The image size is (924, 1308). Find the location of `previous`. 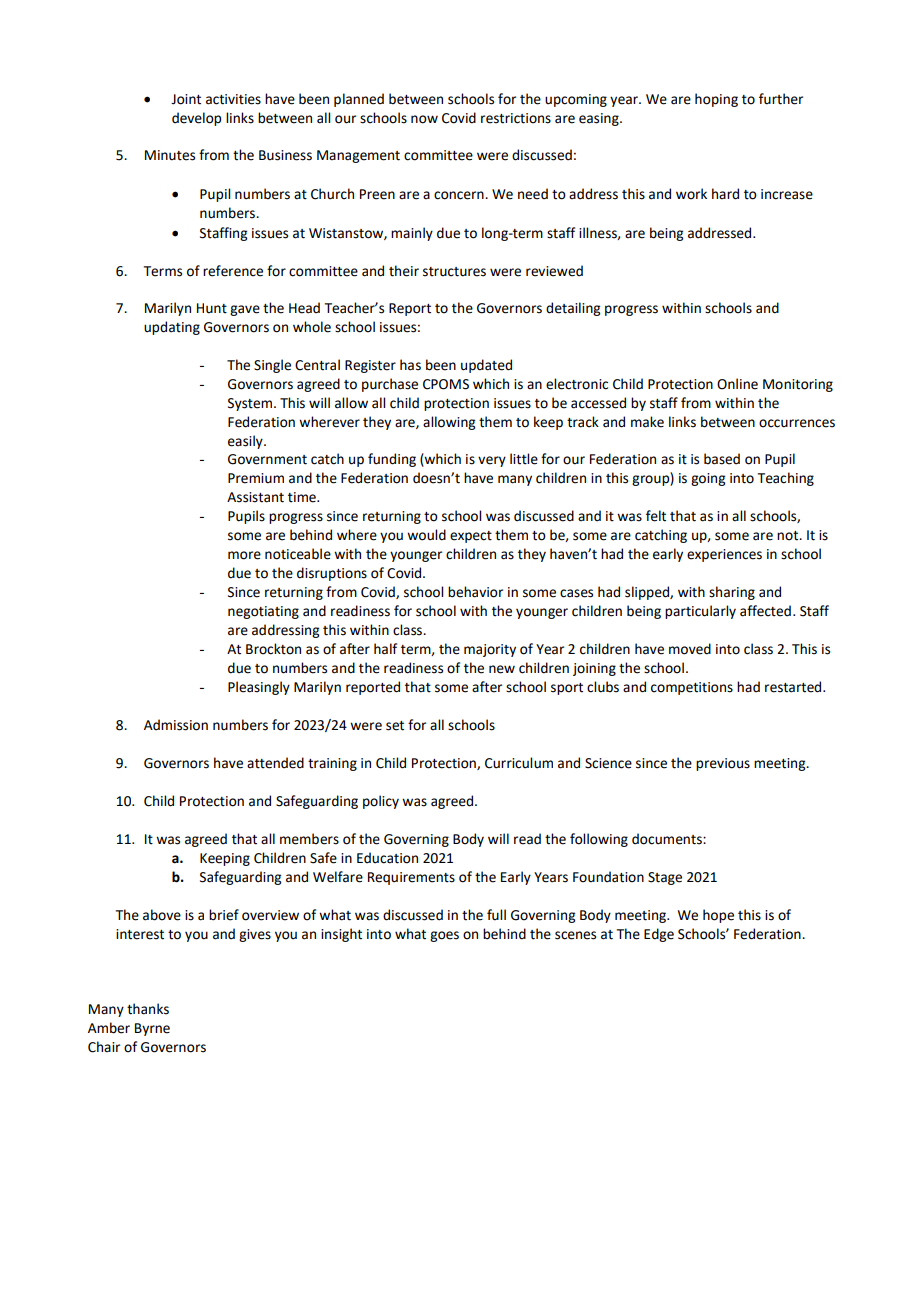

previous is located at coordinates (723, 764).
